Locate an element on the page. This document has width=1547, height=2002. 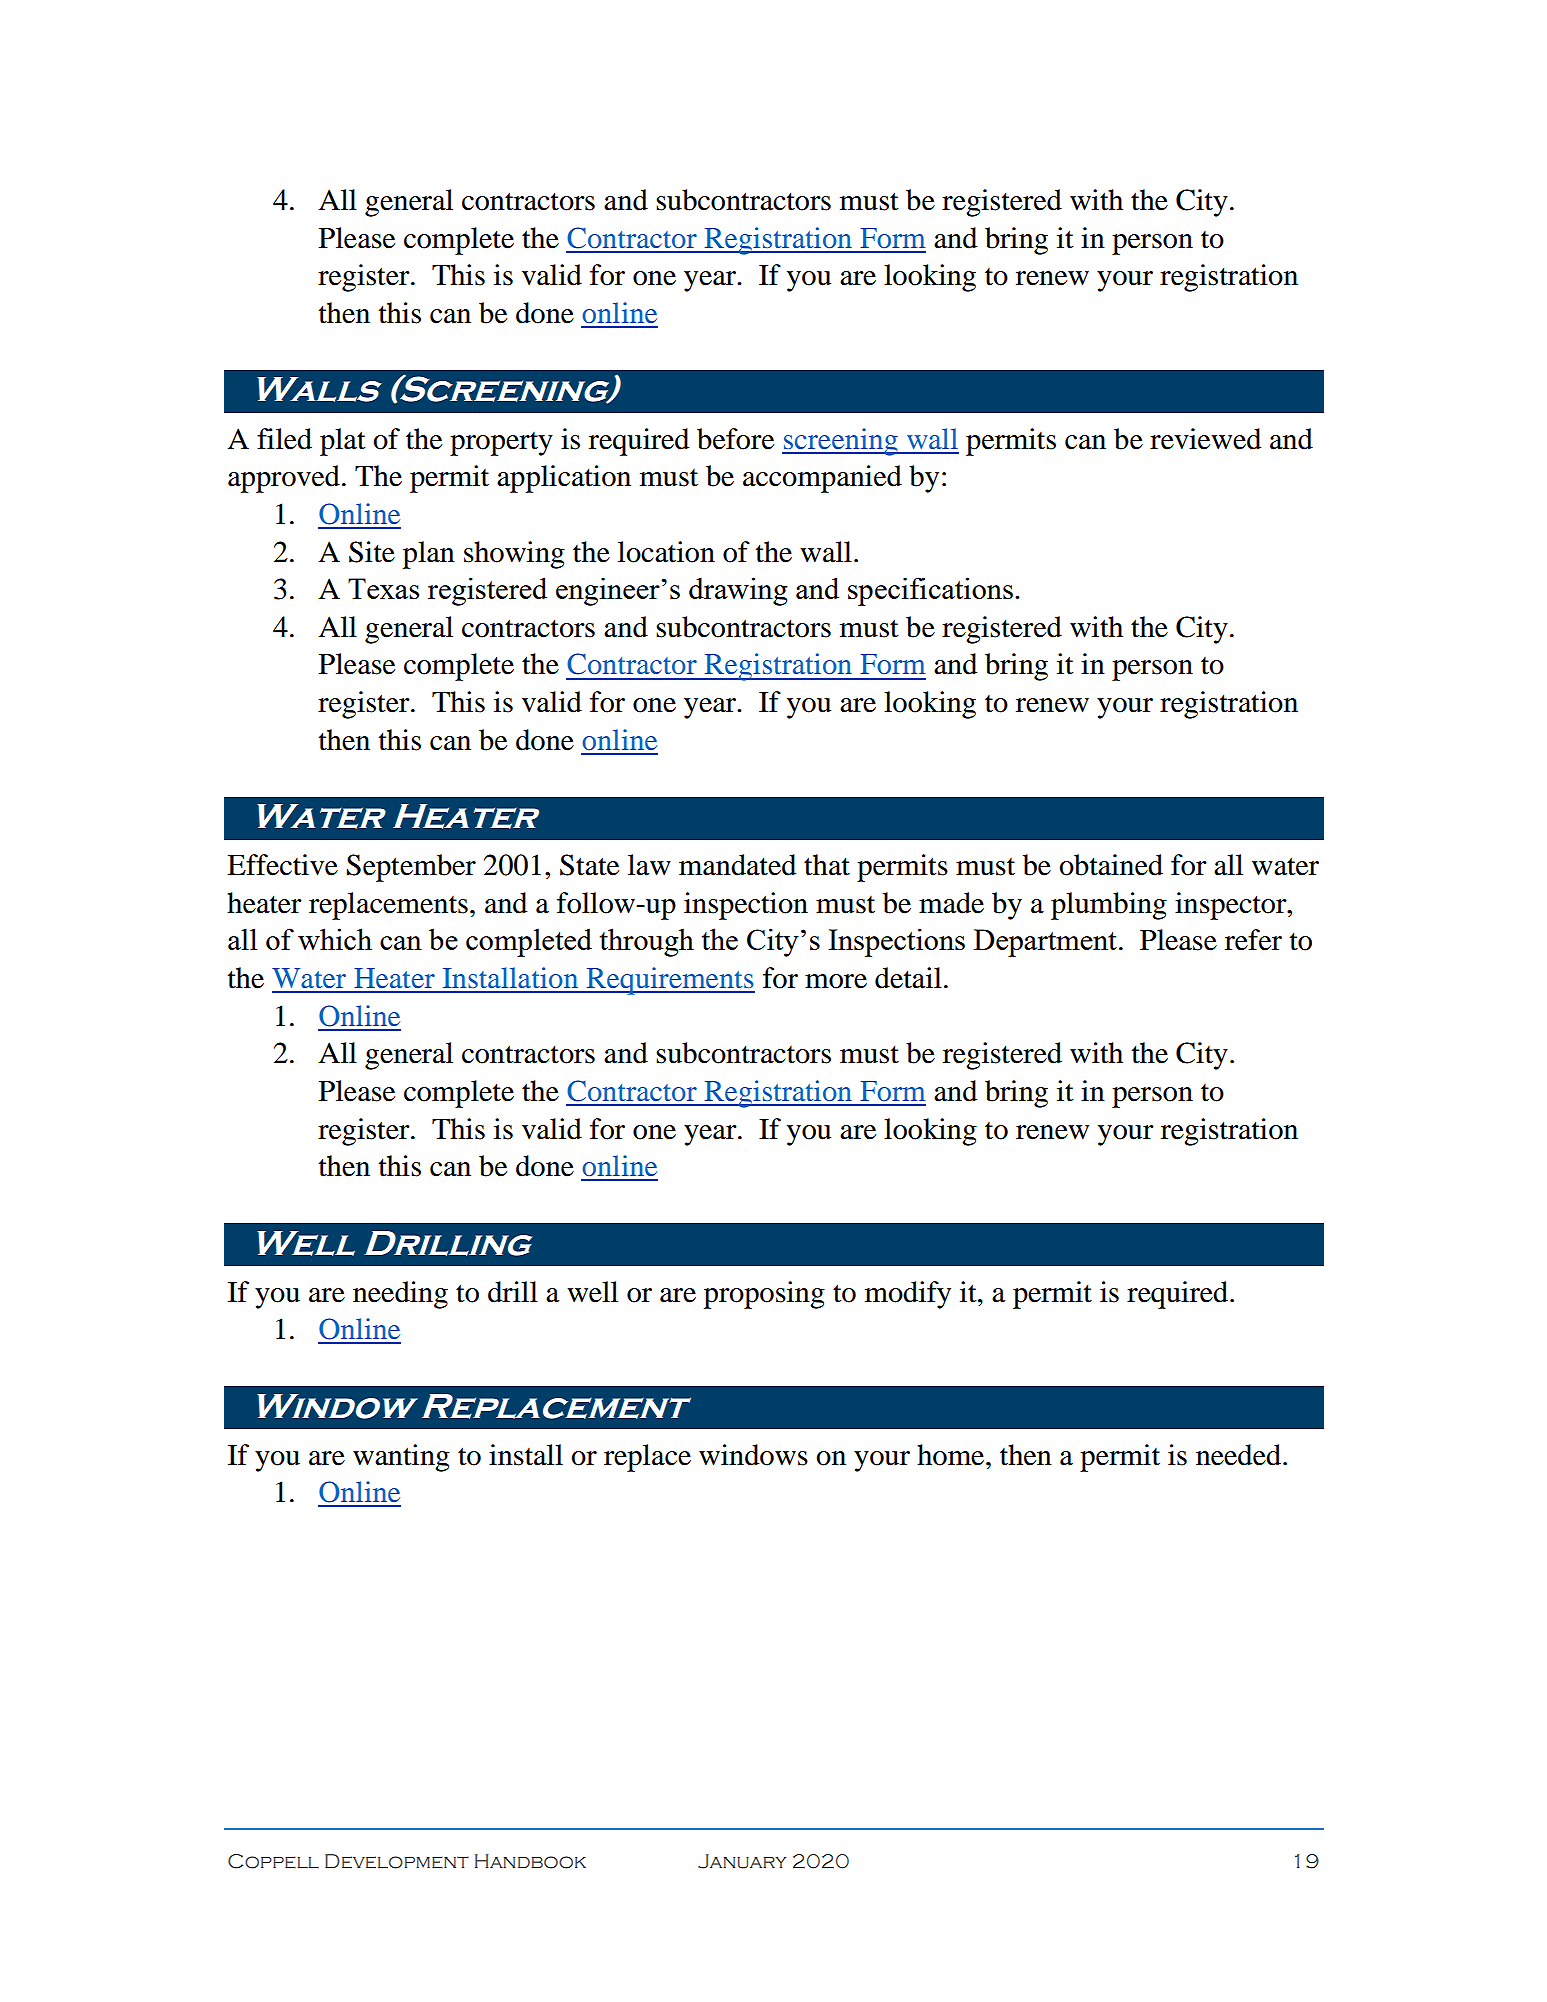
plumbing is located at coordinates (1109, 906).
